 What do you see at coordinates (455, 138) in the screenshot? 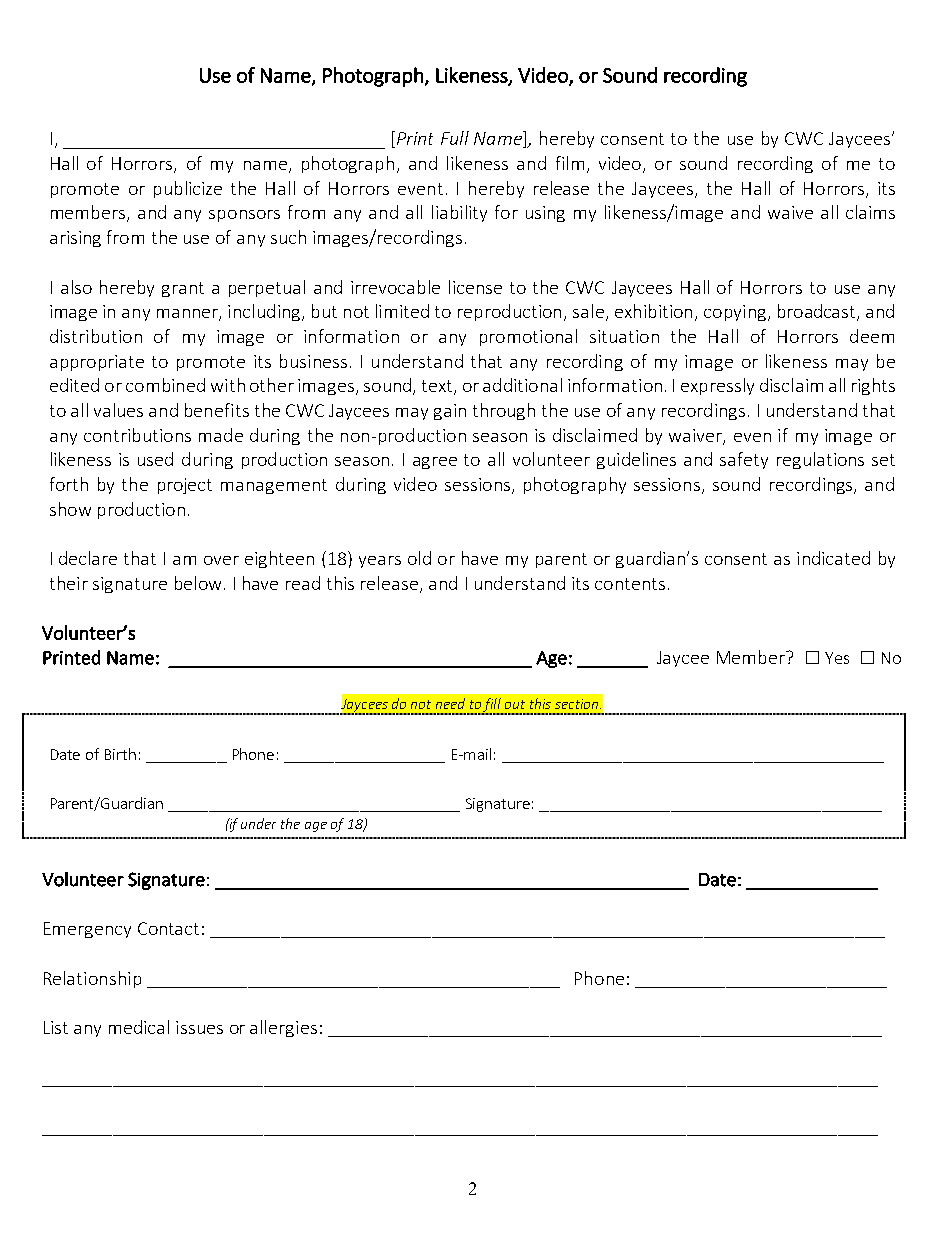
I see `Full` at bounding box center [455, 138].
